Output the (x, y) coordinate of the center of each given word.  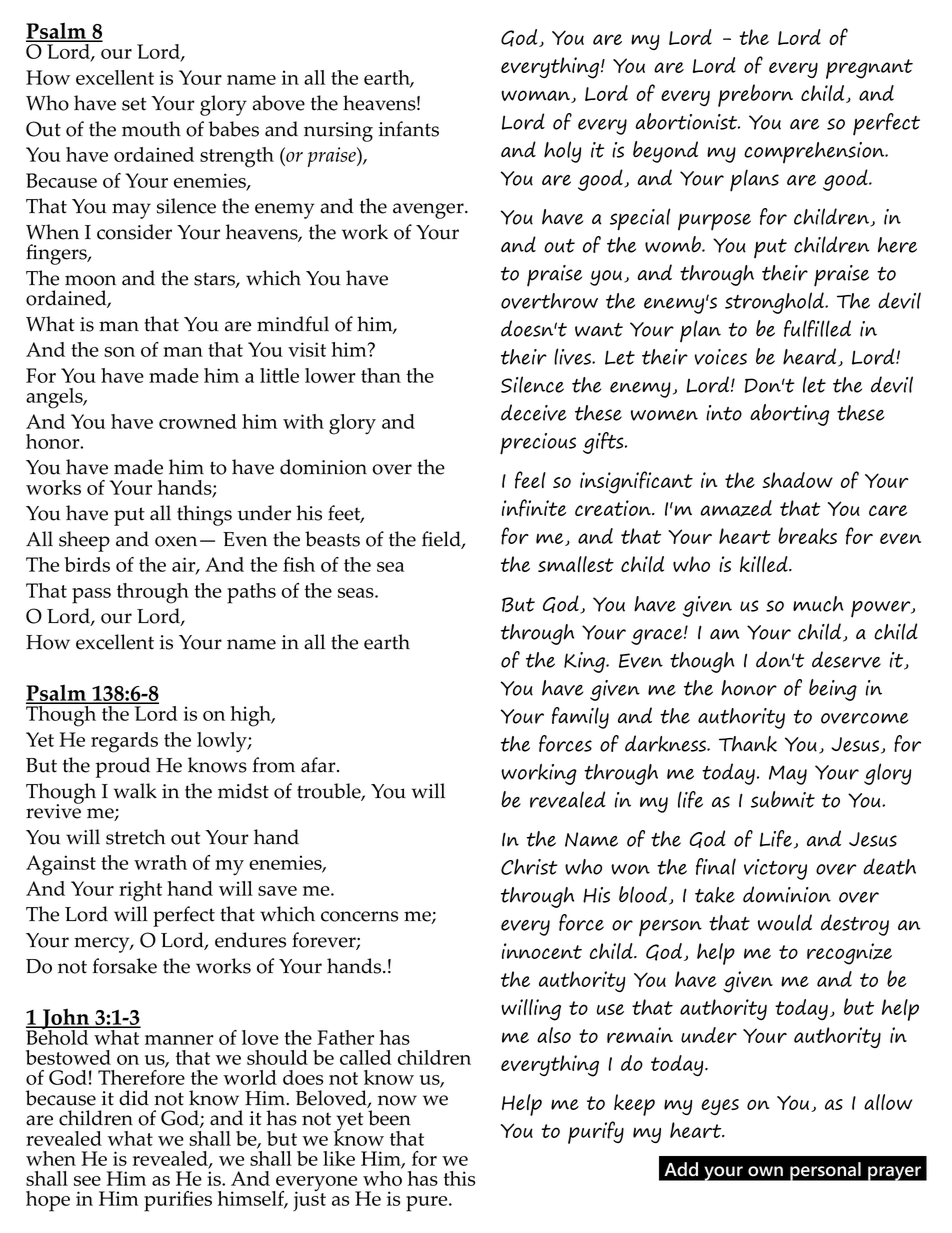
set (134, 104)
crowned (198, 421)
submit (783, 799)
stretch (136, 837)
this (459, 1178)
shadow (797, 480)
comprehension (815, 153)
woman (536, 96)
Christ (529, 867)
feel (530, 480)
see (87, 1181)
